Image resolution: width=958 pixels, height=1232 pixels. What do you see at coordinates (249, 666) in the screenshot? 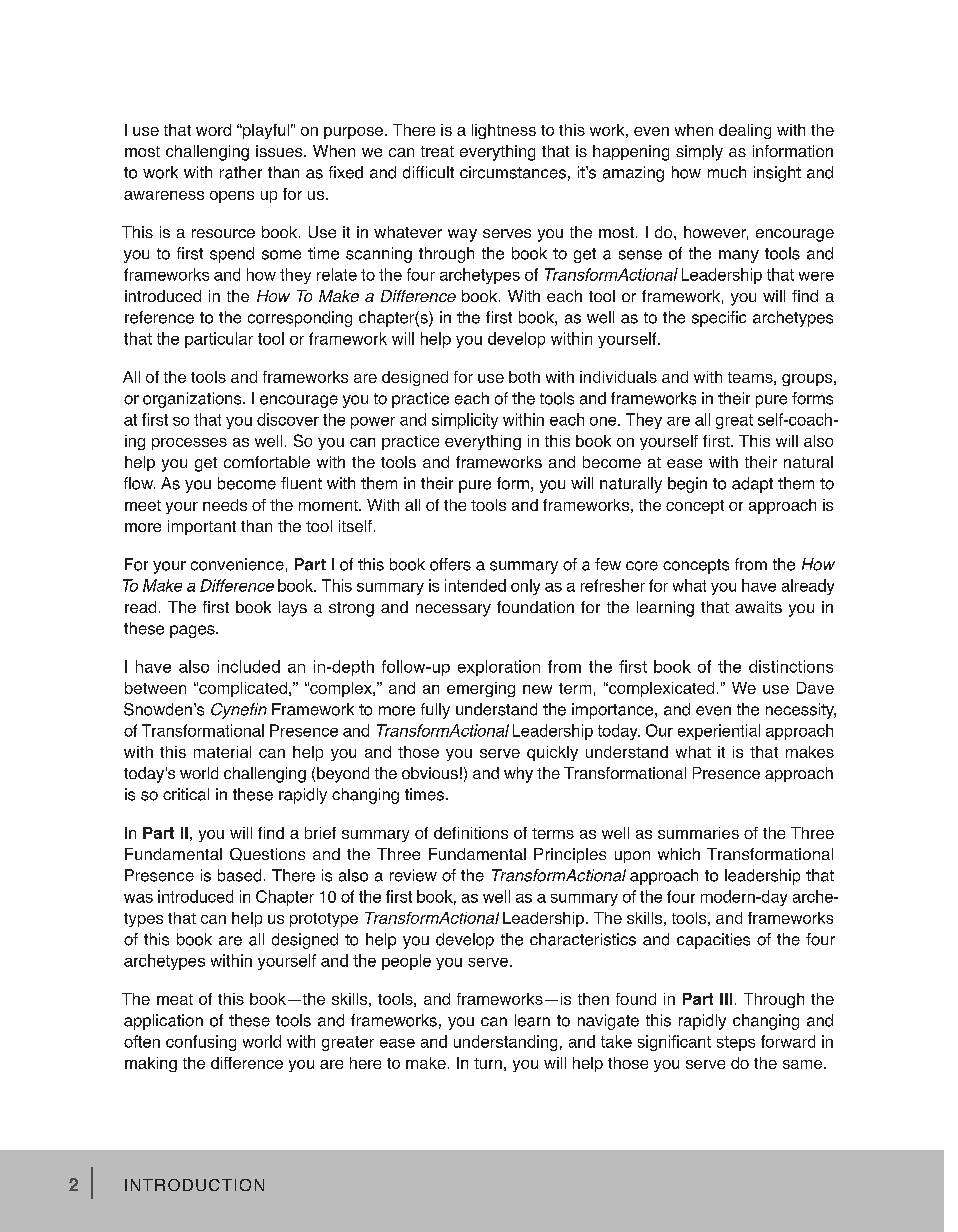
I see `included` at bounding box center [249, 666].
